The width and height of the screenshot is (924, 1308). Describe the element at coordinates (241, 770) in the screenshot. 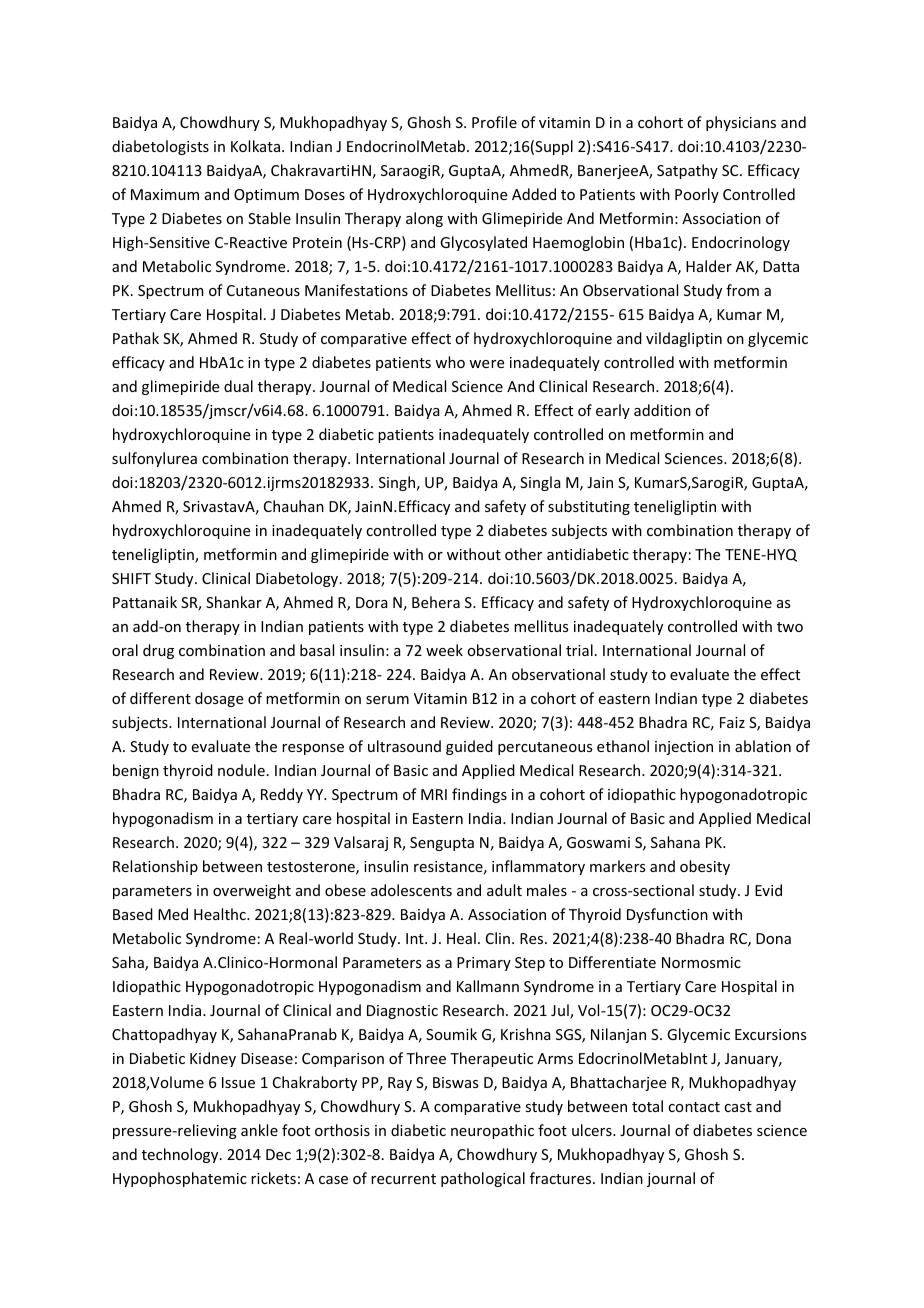

I see `nodule` at that location.
